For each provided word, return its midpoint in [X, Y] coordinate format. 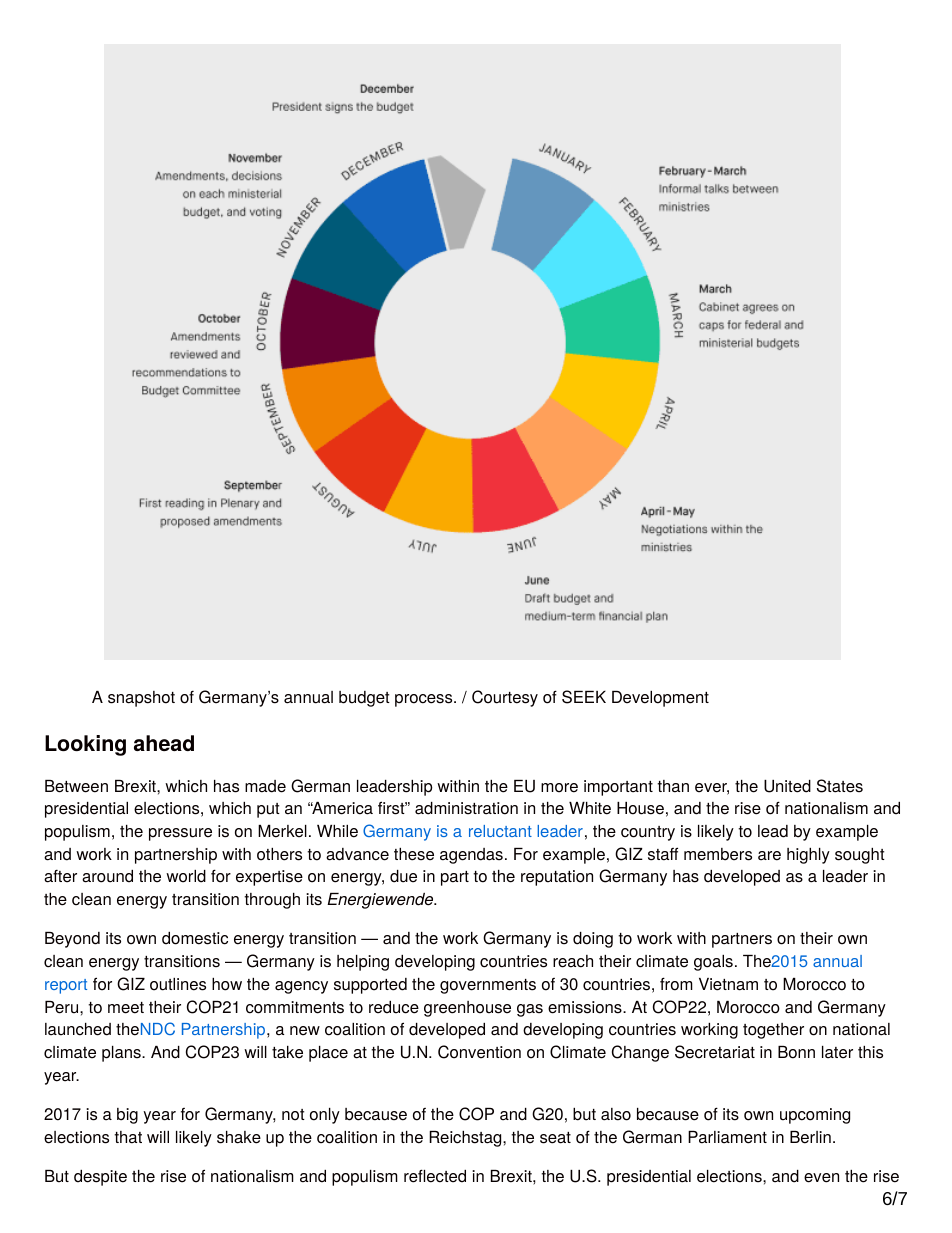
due [403, 876]
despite [100, 1178]
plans [122, 1054]
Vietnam [728, 984]
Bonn [796, 1052]
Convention [479, 1052]
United [787, 786]
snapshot [141, 699]
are [769, 856]
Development [660, 699]
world [186, 876]
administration [466, 808]
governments [488, 986]
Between [76, 786]
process [425, 700]
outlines [178, 984]
